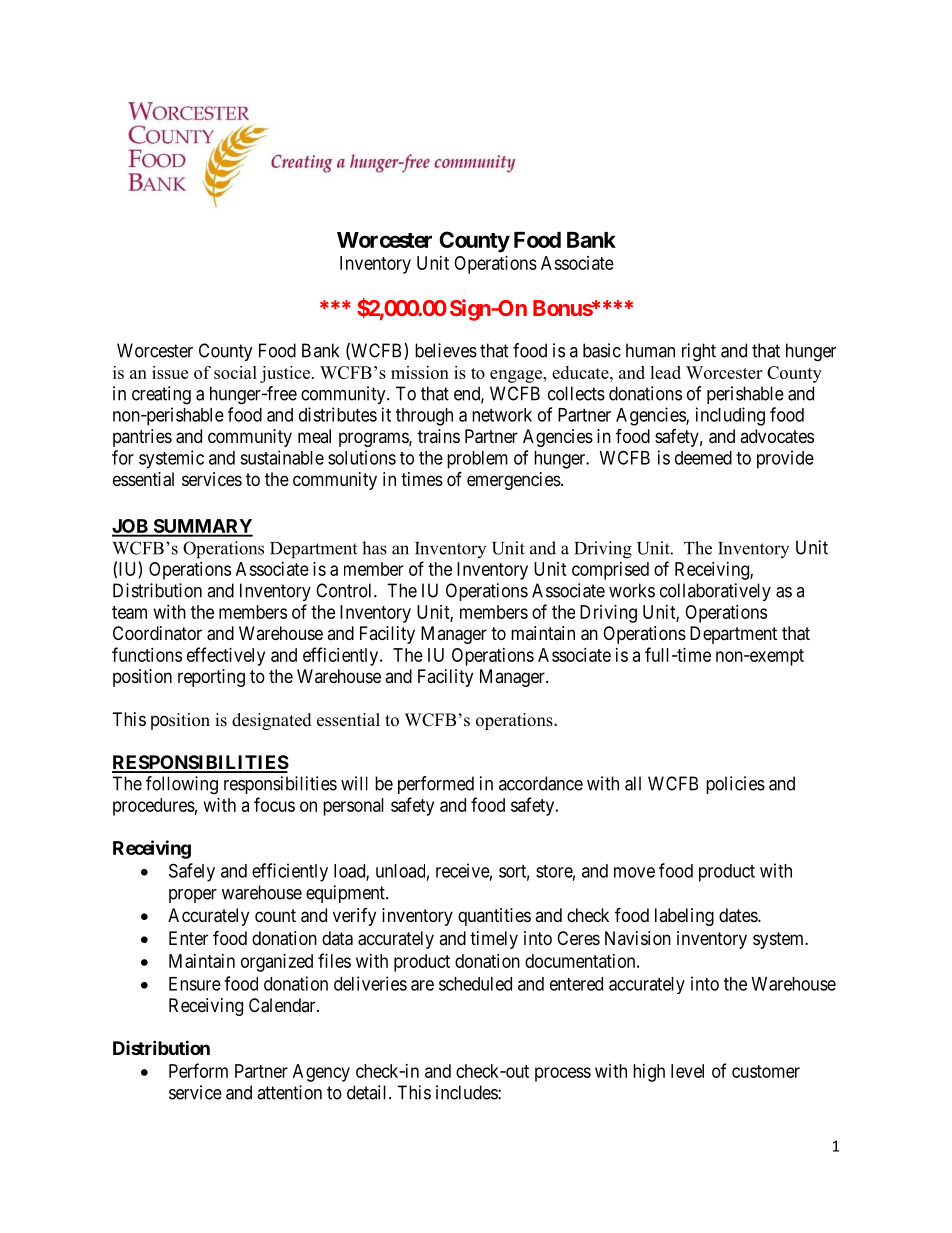 This screenshot has width=952, height=1233. What do you see at coordinates (374, 548) in the screenshot?
I see `has` at bounding box center [374, 548].
